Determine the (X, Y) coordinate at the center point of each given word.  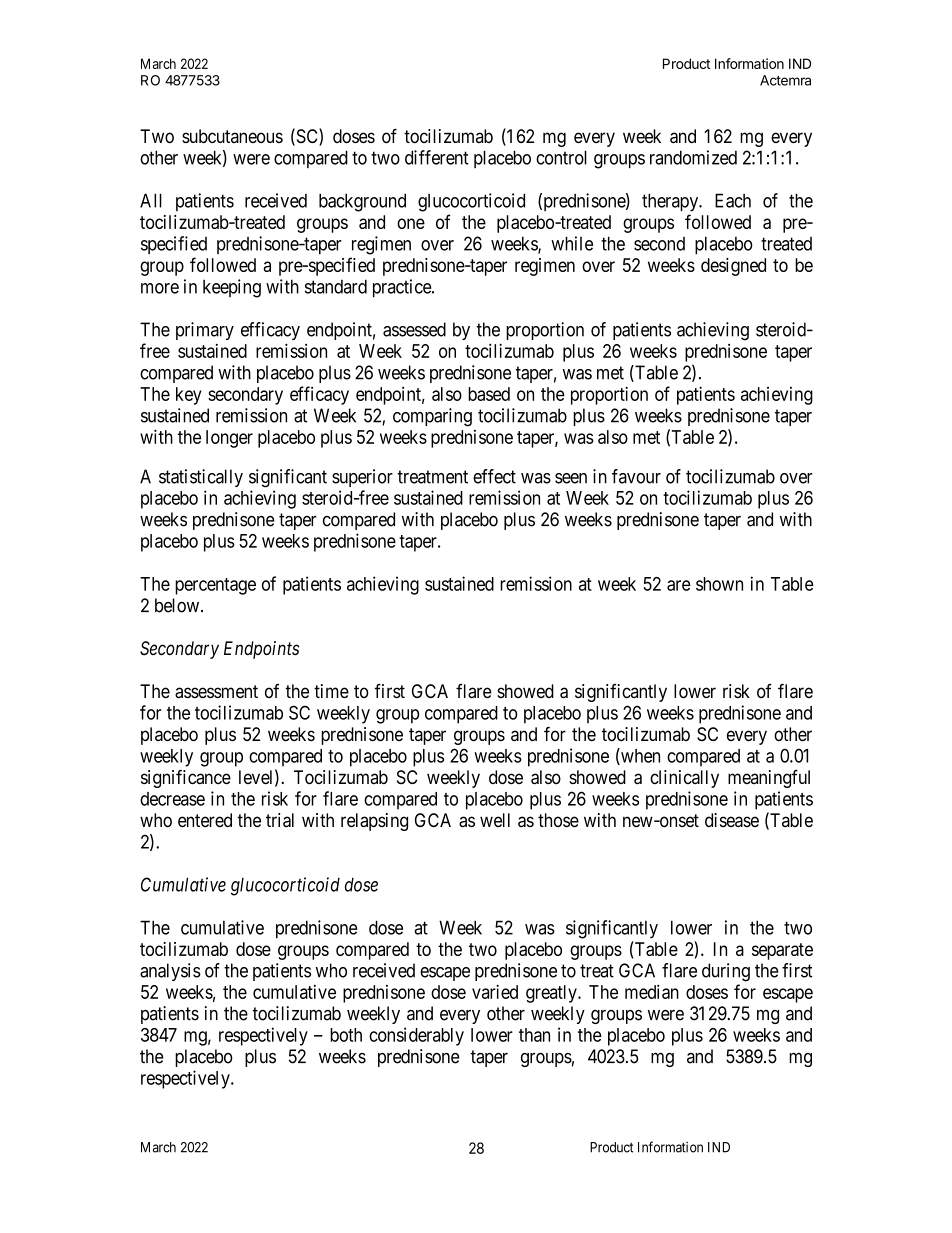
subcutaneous (232, 136)
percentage (215, 586)
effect (494, 476)
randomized (693, 157)
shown (719, 584)
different (436, 157)
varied (495, 991)
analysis (170, 972)
